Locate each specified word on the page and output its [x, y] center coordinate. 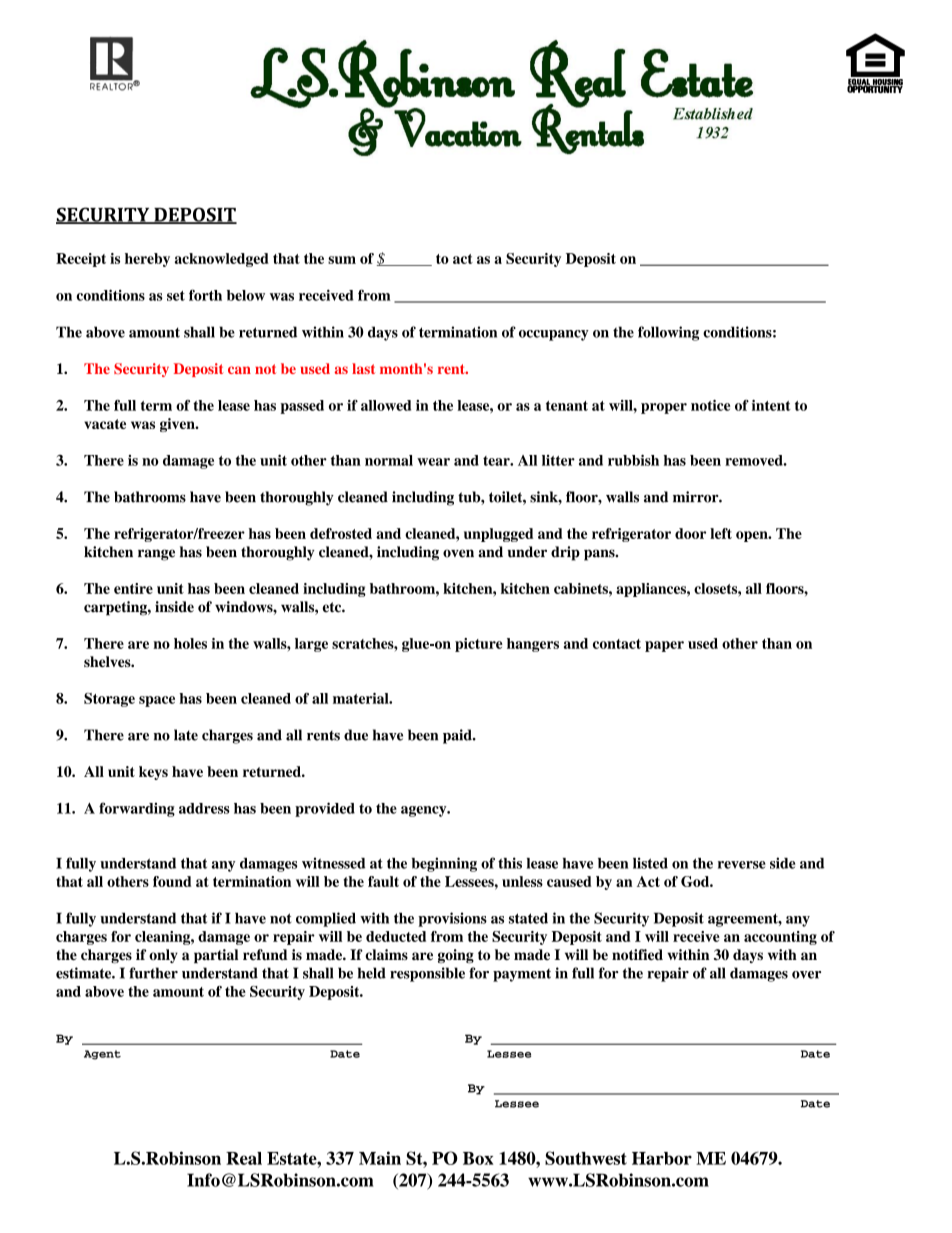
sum [342, 260]
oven [458, 553]
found [172, 881]
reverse [742, 865]
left [721, 533]
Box [478, 1158]
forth [205, 295]
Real [244, 1158]
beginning [444, 864]
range [156, 555]
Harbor [662, 1158]
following [668, 333]
